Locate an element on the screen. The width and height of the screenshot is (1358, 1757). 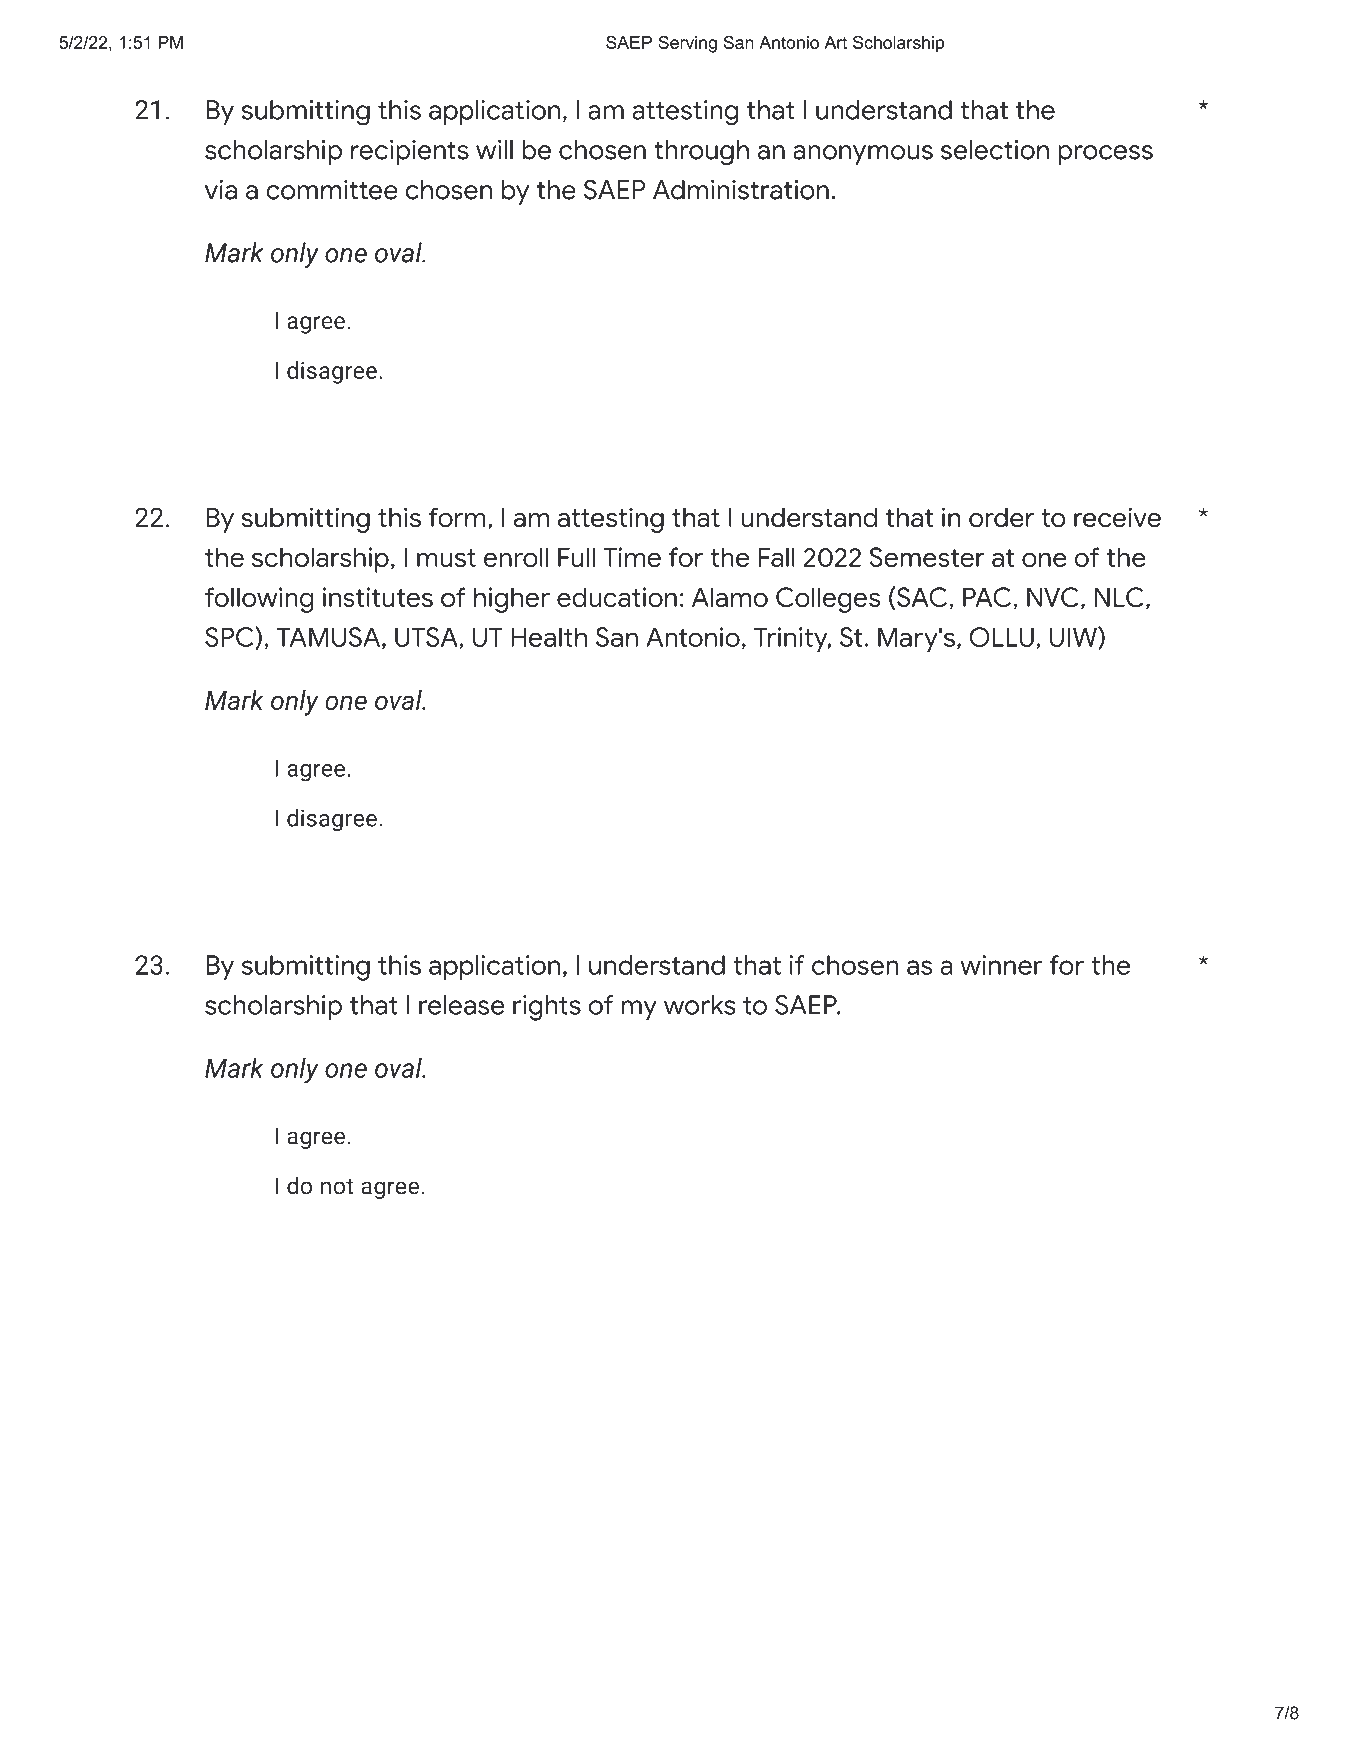
order is located at coordinates (1001, 517).
